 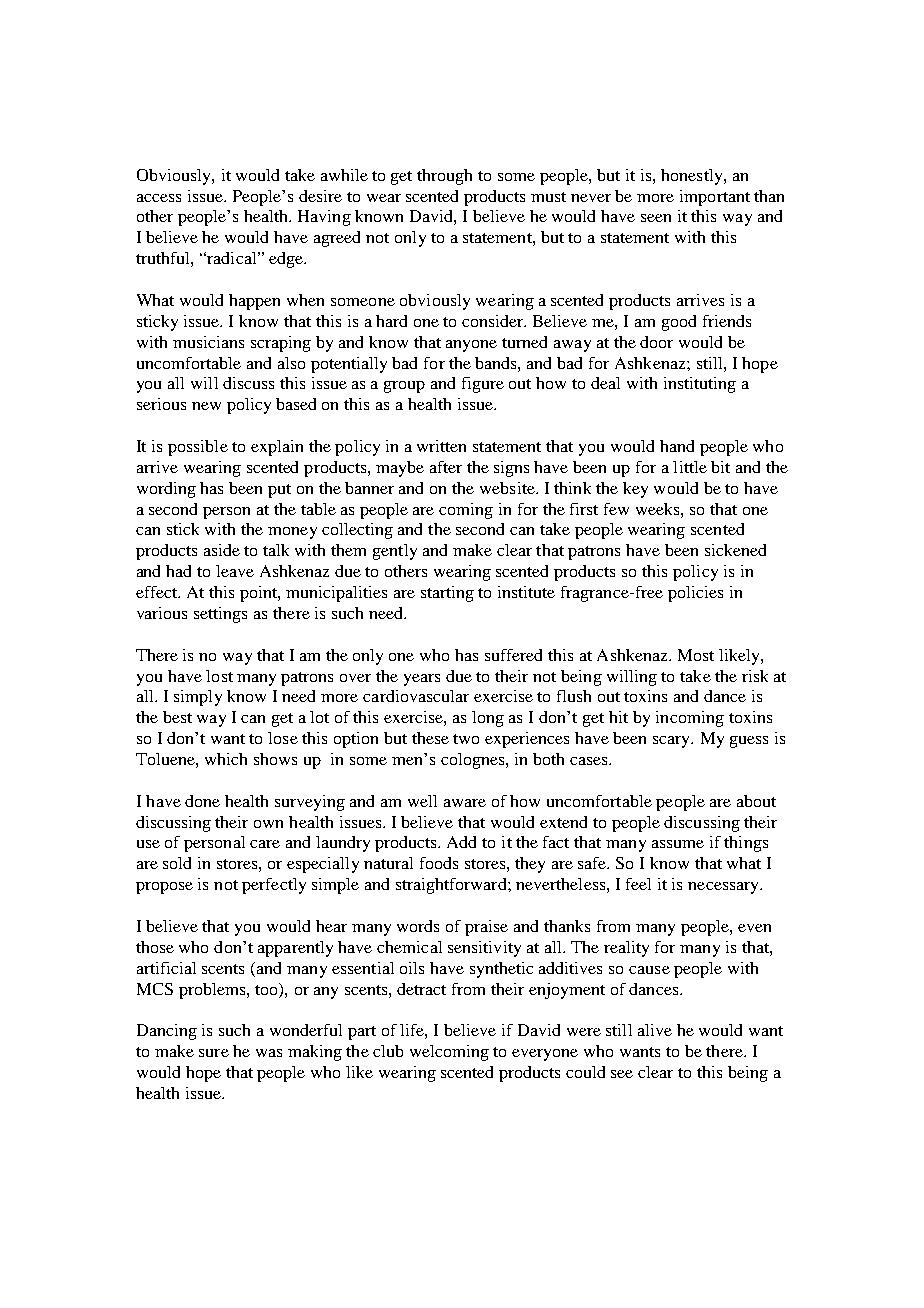 What do you see at coordinates (214, 1053) in the screenshot?
I see `sure` at bounding box center [214, 1053].
